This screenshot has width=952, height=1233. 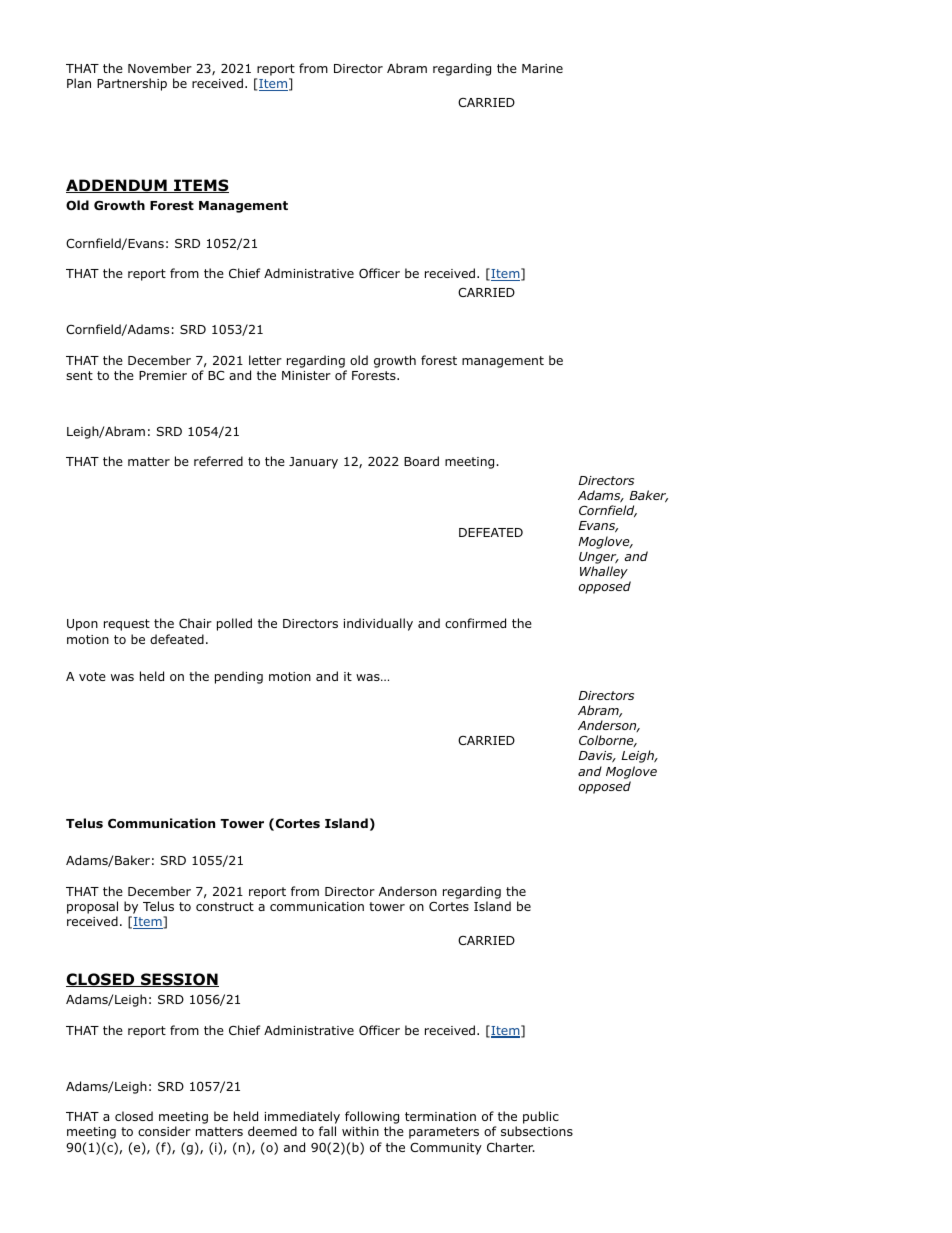 I want to click on November, so click(x=160, y=68).
